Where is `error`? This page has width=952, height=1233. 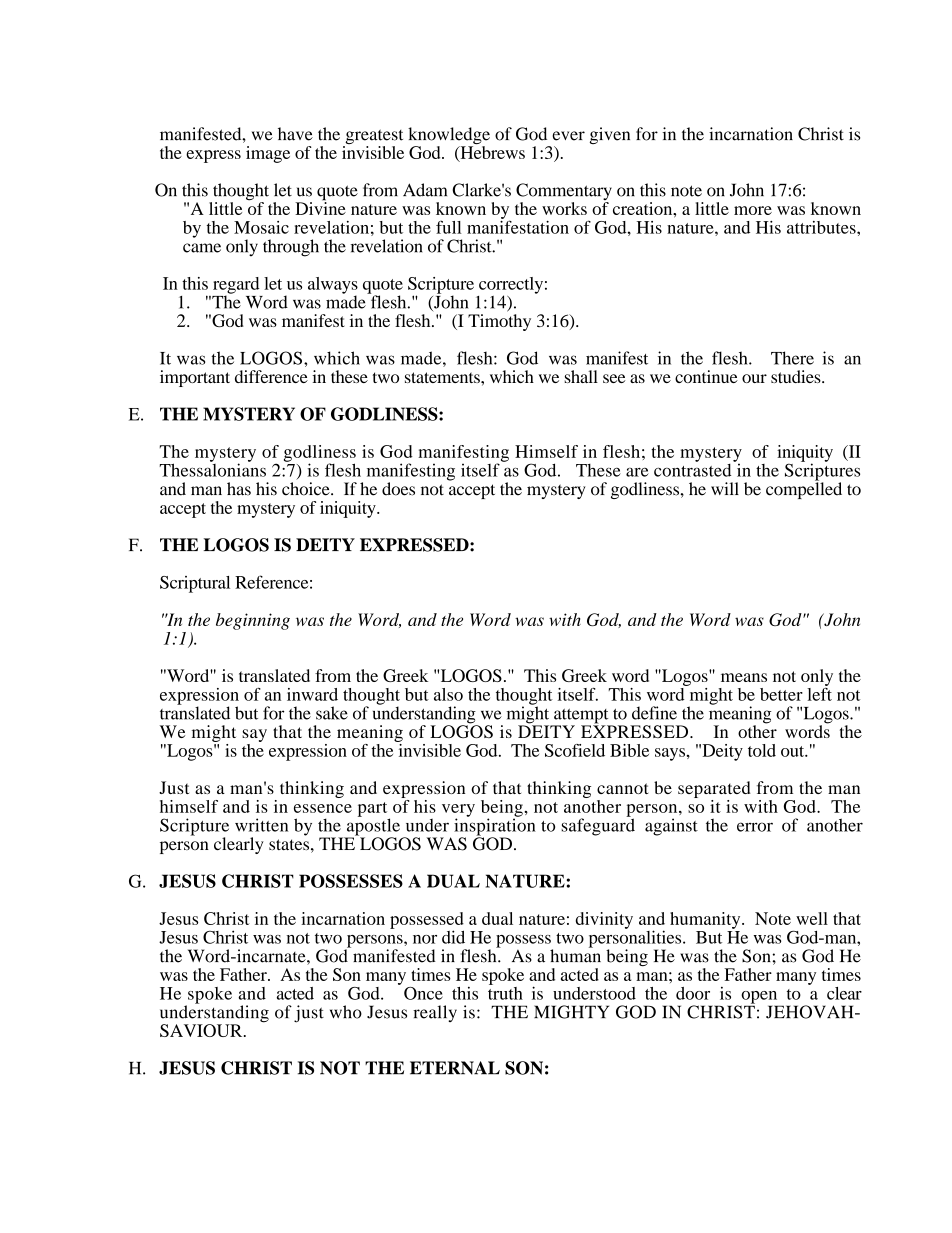 error is located at coordinates (755, 827).
